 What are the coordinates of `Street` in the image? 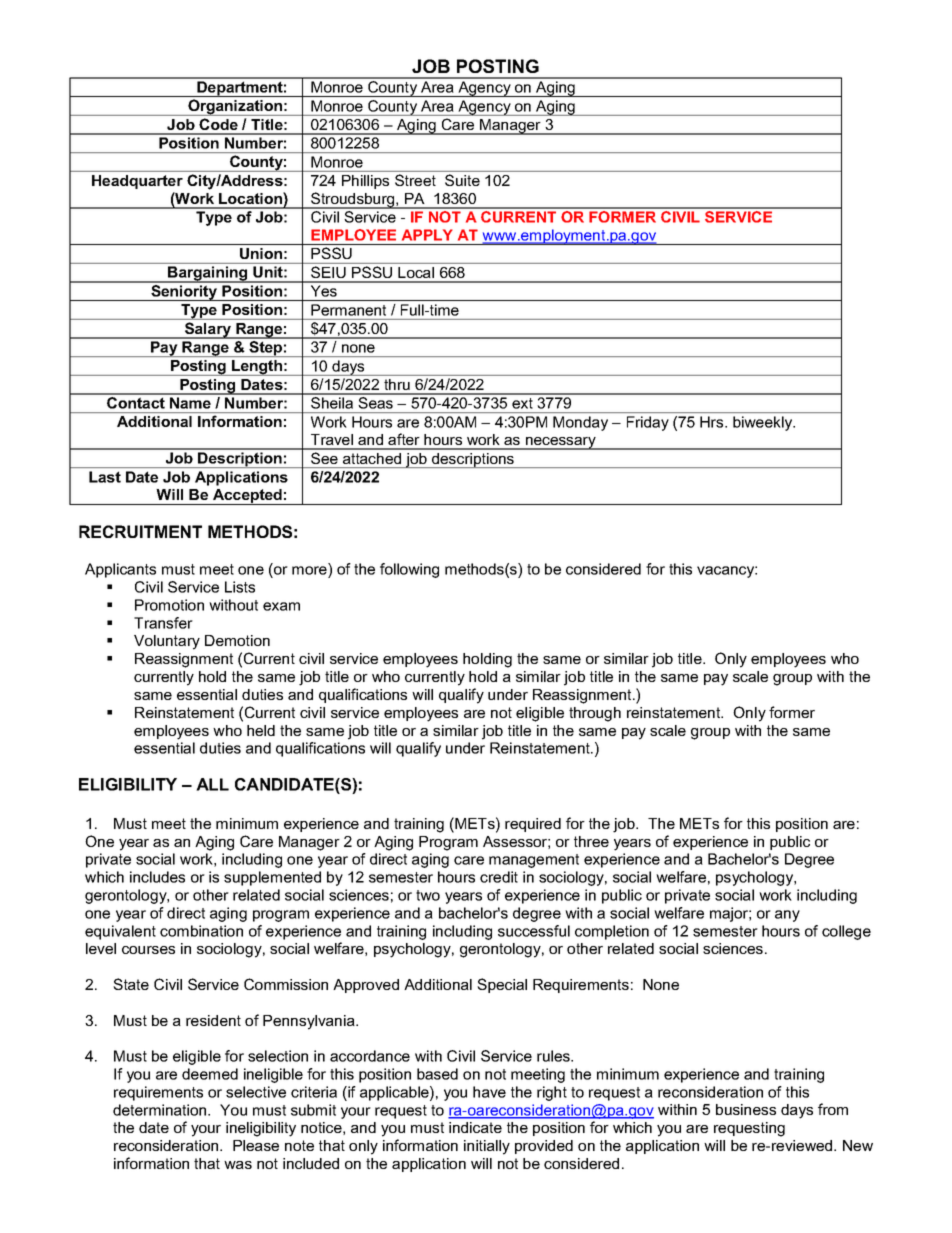 It's located at (415, 180).
